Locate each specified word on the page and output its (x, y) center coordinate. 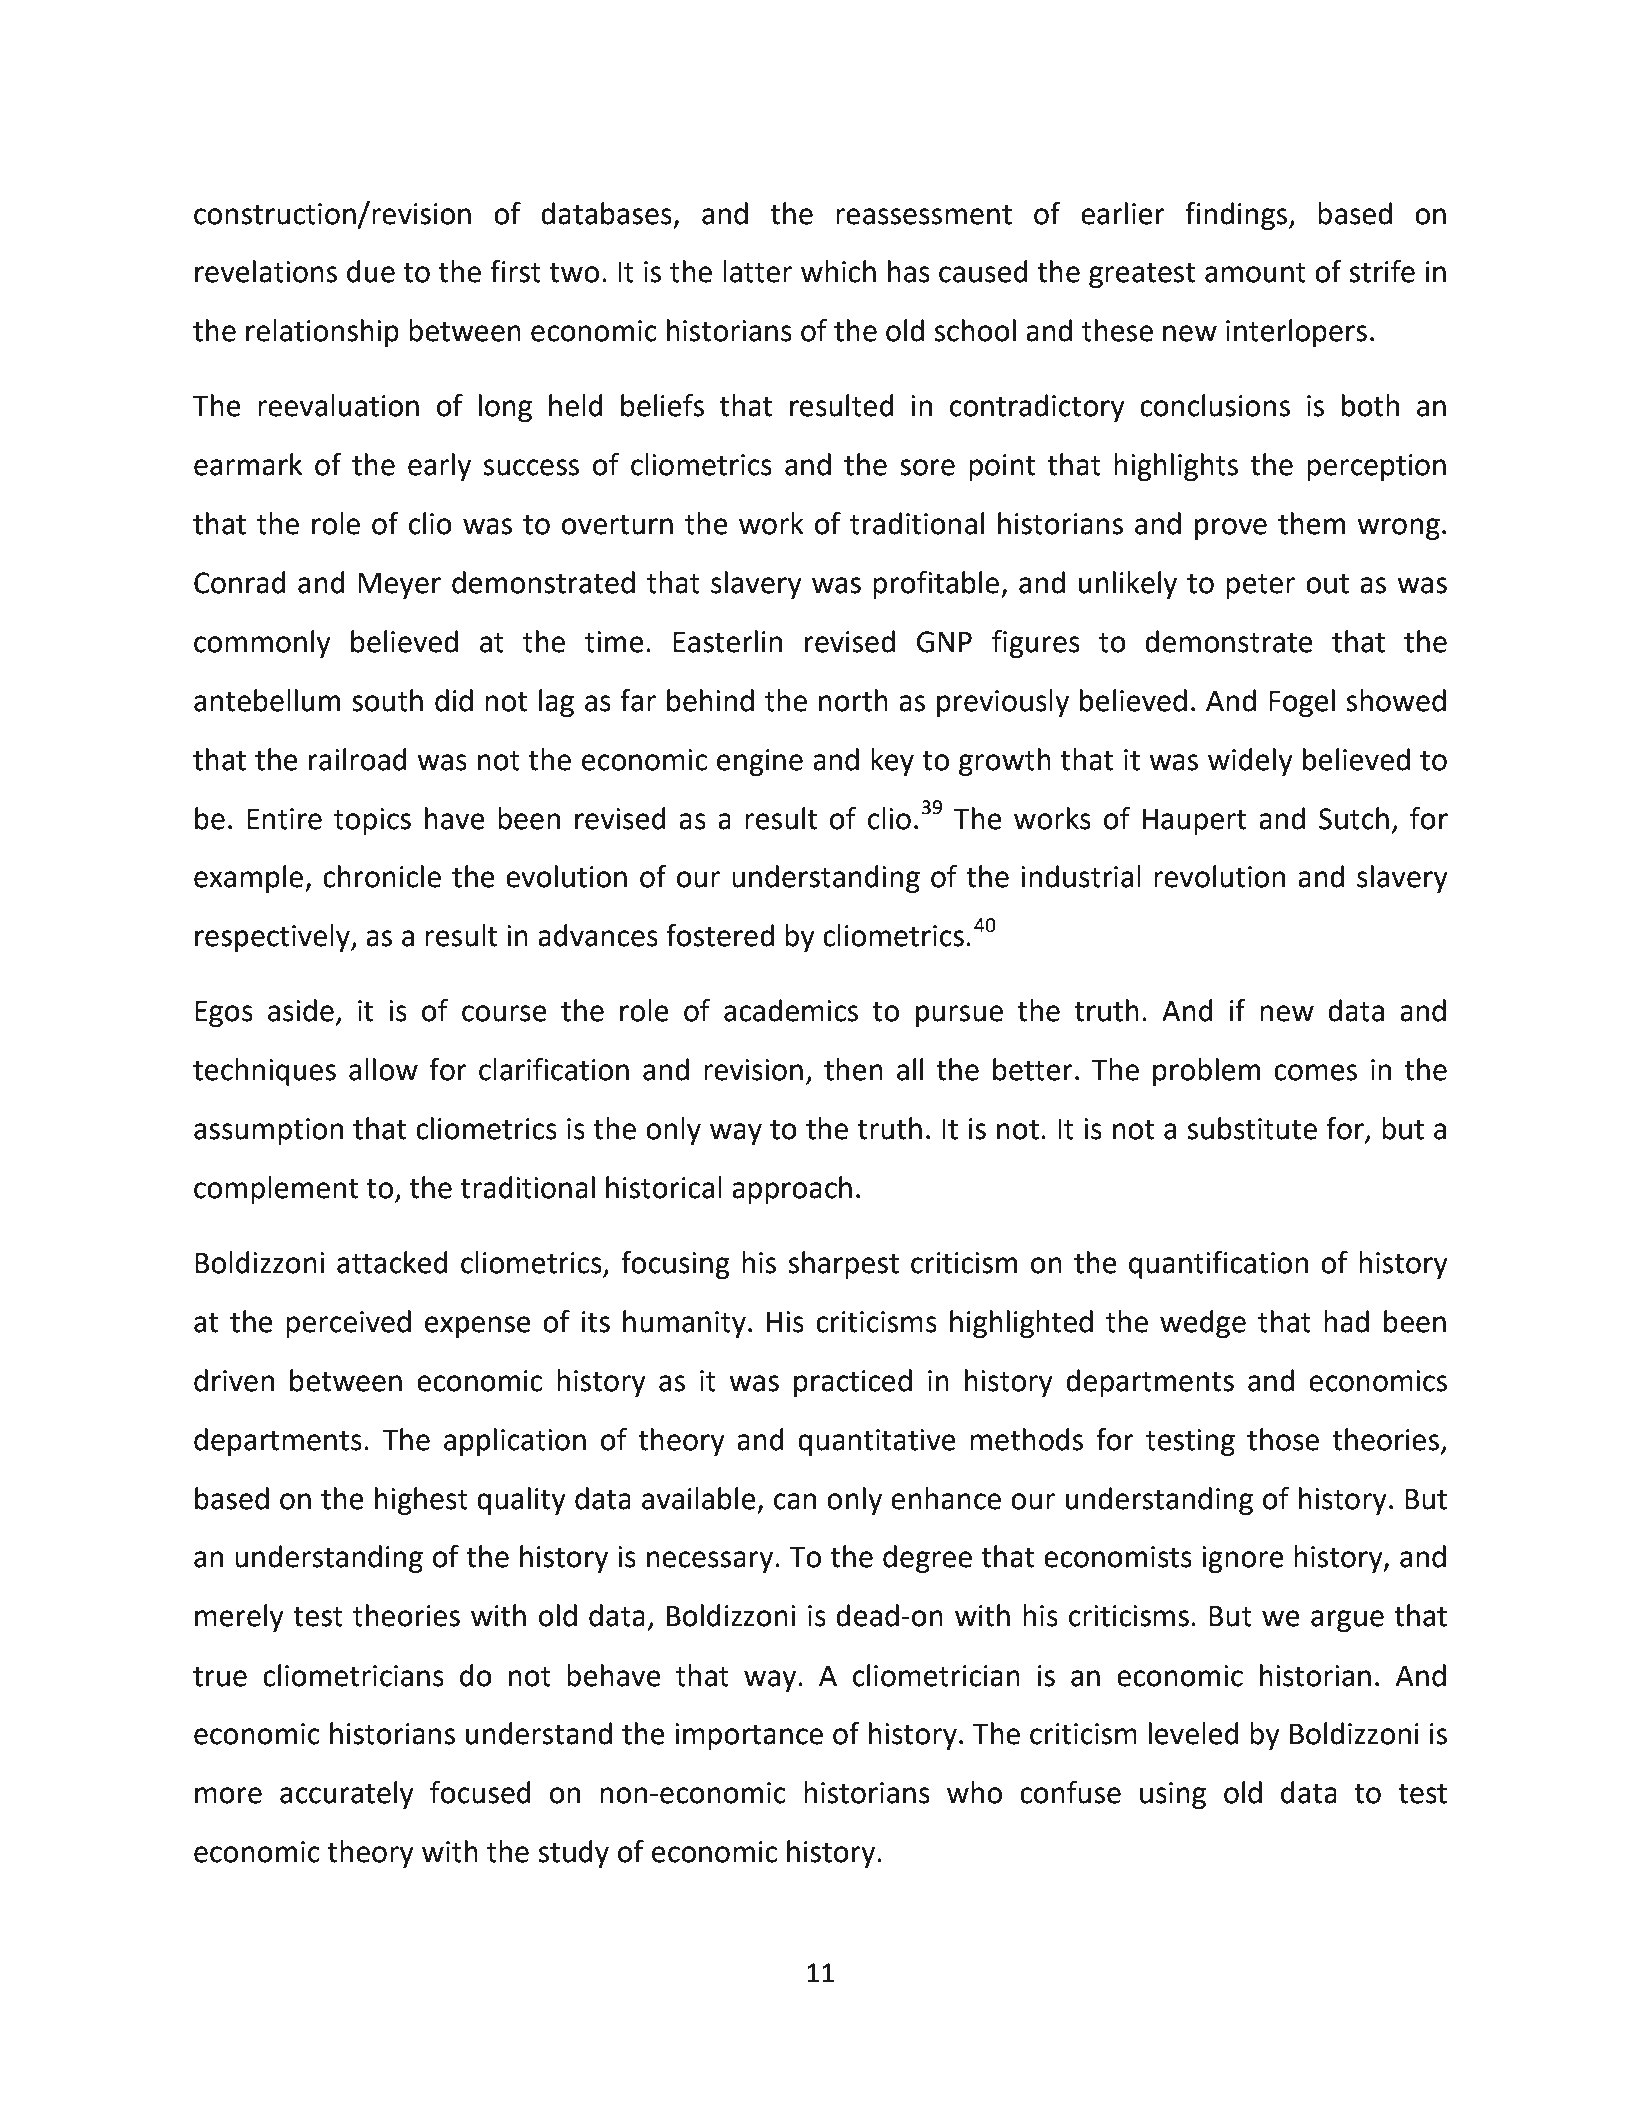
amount (1255, 273)
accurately (347, 1795)
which (838, 271)
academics (791, 1010)
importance (749, 1736)
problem (1206, 1072)
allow (383, 1069)
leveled (1194, 1733)
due (371, 271)
